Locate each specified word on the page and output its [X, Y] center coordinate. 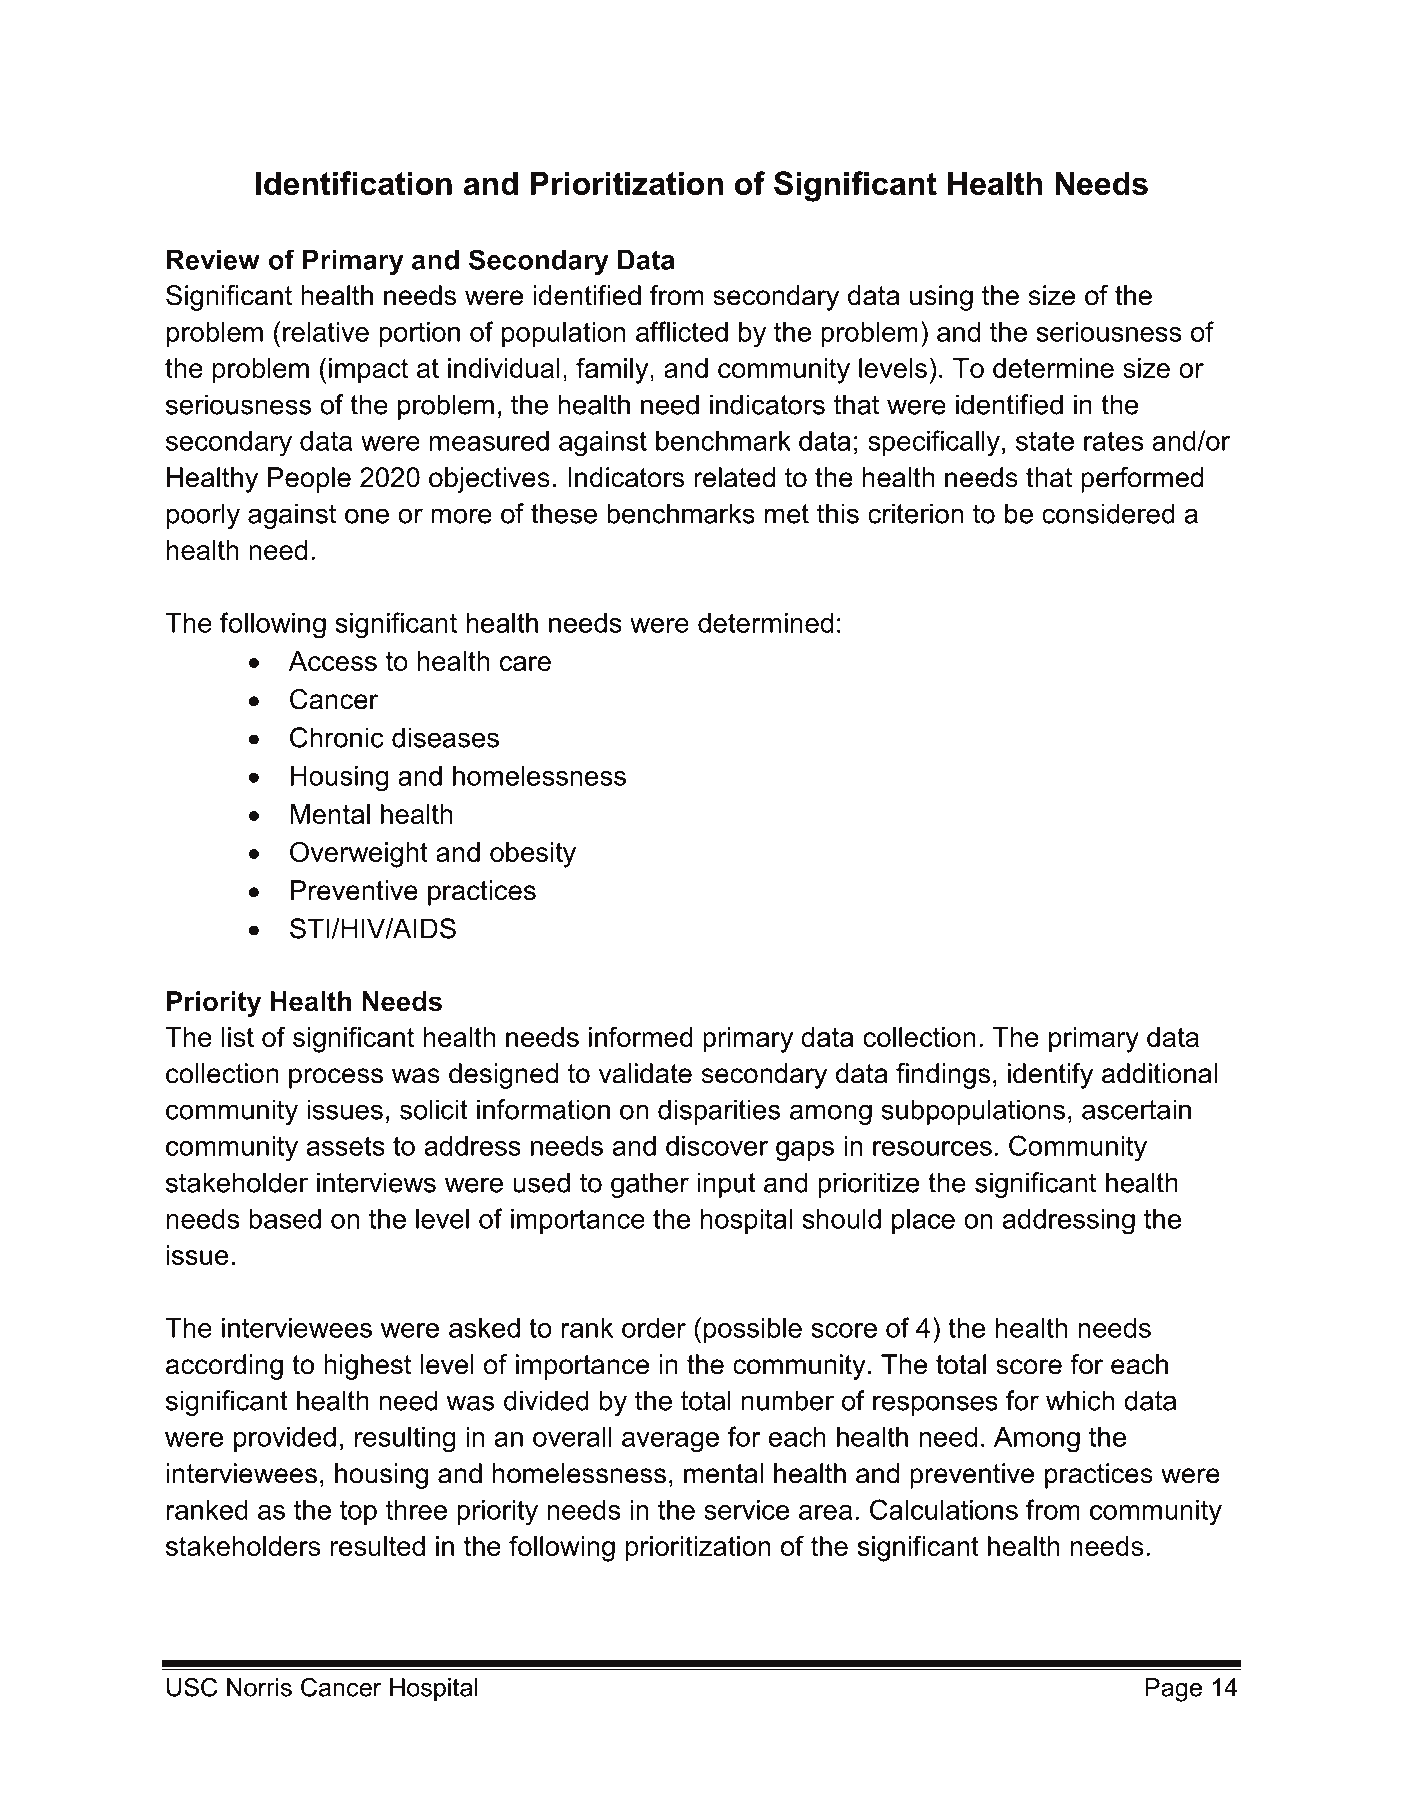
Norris [259, 1687]
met [787, 514]
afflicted [682, 331]
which [1080, 1400]
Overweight [359, 854]
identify [1050, 1076]
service [746, 1510]
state [1045, 441]
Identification [354, 183]
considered [1108, 513]
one [367, 516]
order [654, 1328]
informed [641, 1036]
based [285, 1219]
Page [1173, 1690]
